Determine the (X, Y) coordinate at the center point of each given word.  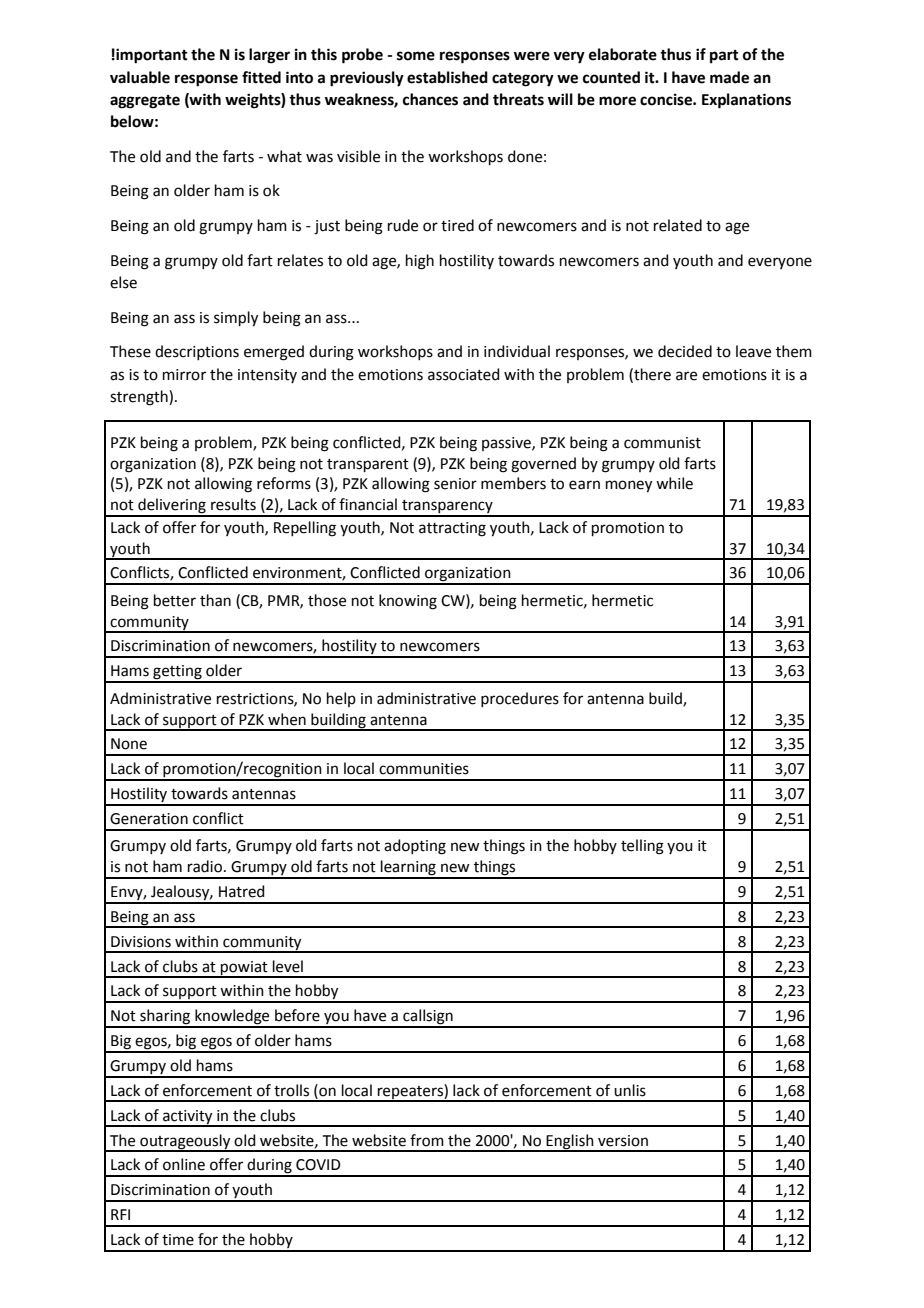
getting (177, 673)
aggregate (145, 102)
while (674, 483)
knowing (408, 602)
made (729, 77)
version (623, 1141)
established (447, 77)
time (178, 1240)
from (427, 1140)
